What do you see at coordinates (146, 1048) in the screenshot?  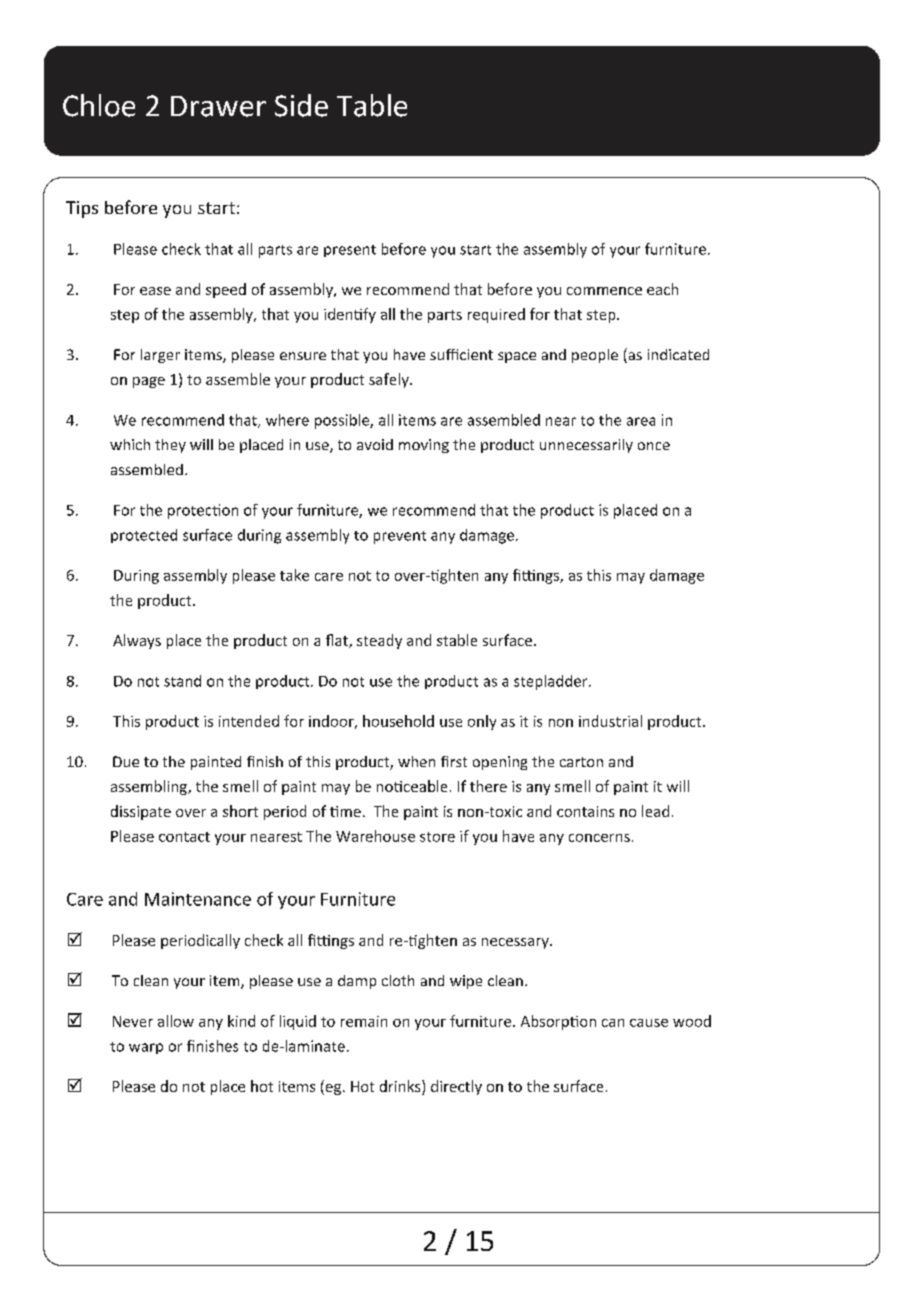 I see `warp` at bounding box center [146, 1048].
